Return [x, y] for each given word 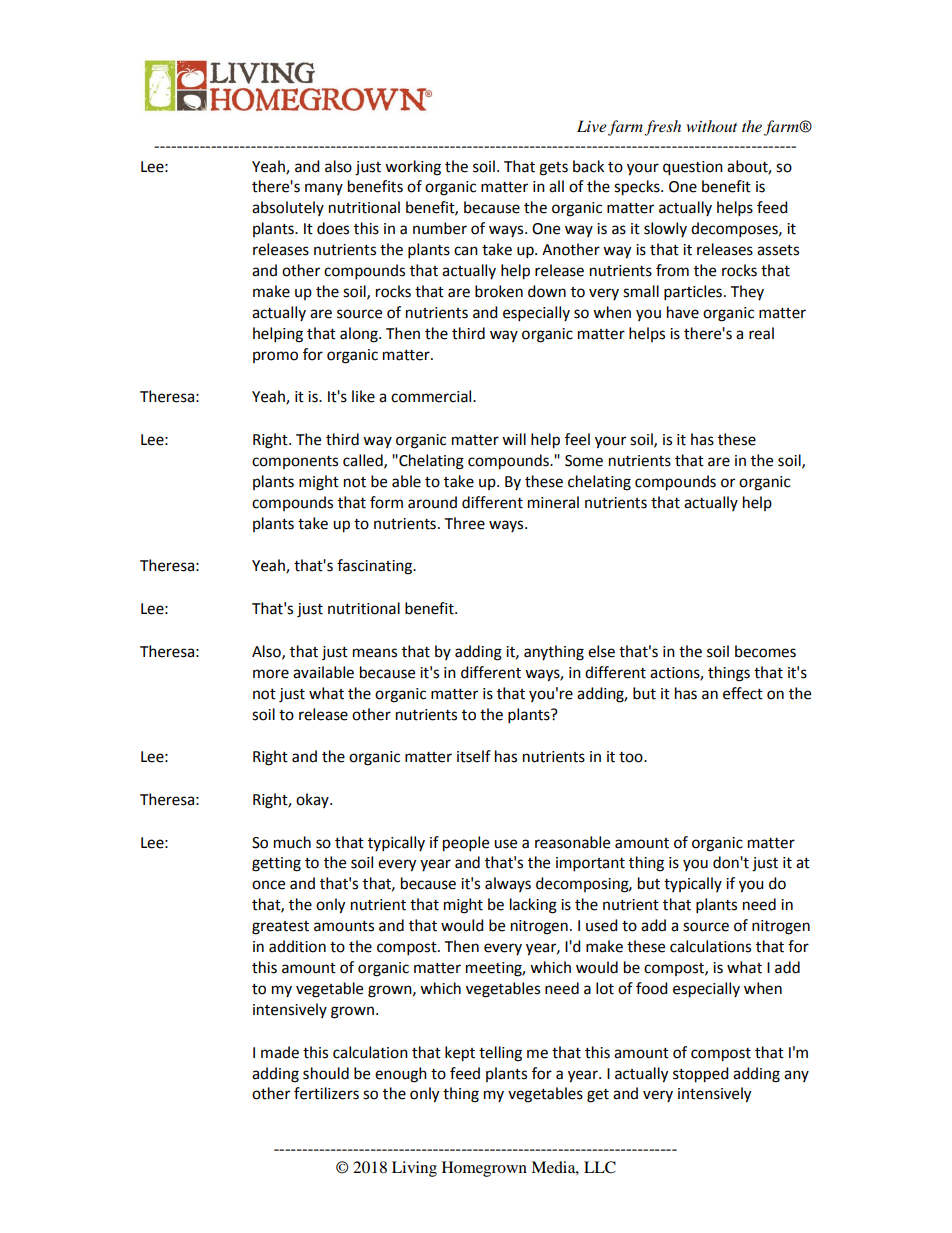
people [466, 844]
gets [553, 169]
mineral [553, 502]
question [693, 168]
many [324, 189]
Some [584, 461]
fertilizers [326, 1093]
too [632, 757]
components [295, 462]
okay [313, 800]
